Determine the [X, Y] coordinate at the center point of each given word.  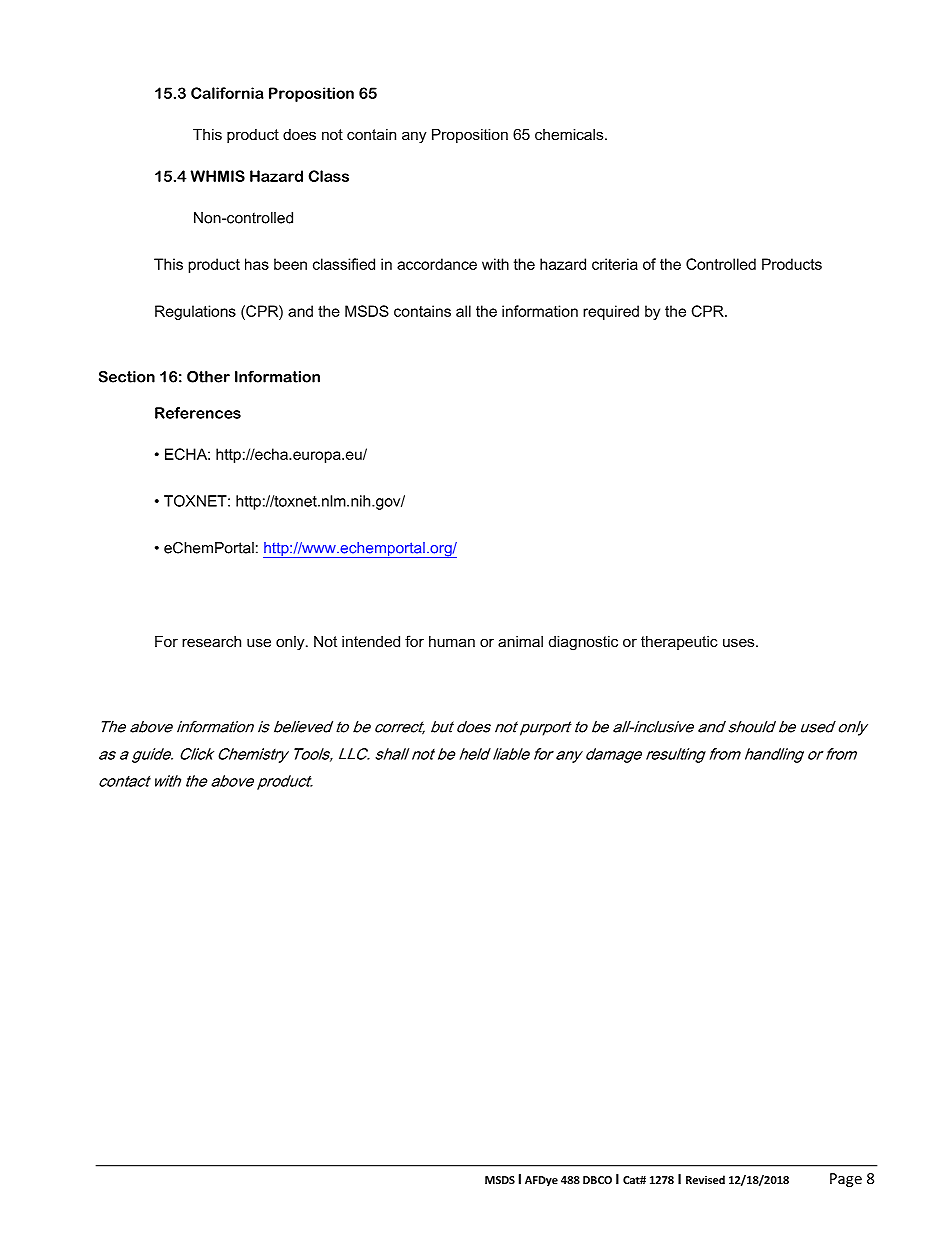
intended [371, 641]
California [227, 93]
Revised [705, 1179]
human [452, 641]
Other [208, 377]
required [611, 312]
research [211, 641]
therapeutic [679, 643]
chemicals [570, 134]
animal [520, 641]
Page [846, 1180]
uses [740, 642]
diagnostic [583, 643]
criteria [615, 264]
